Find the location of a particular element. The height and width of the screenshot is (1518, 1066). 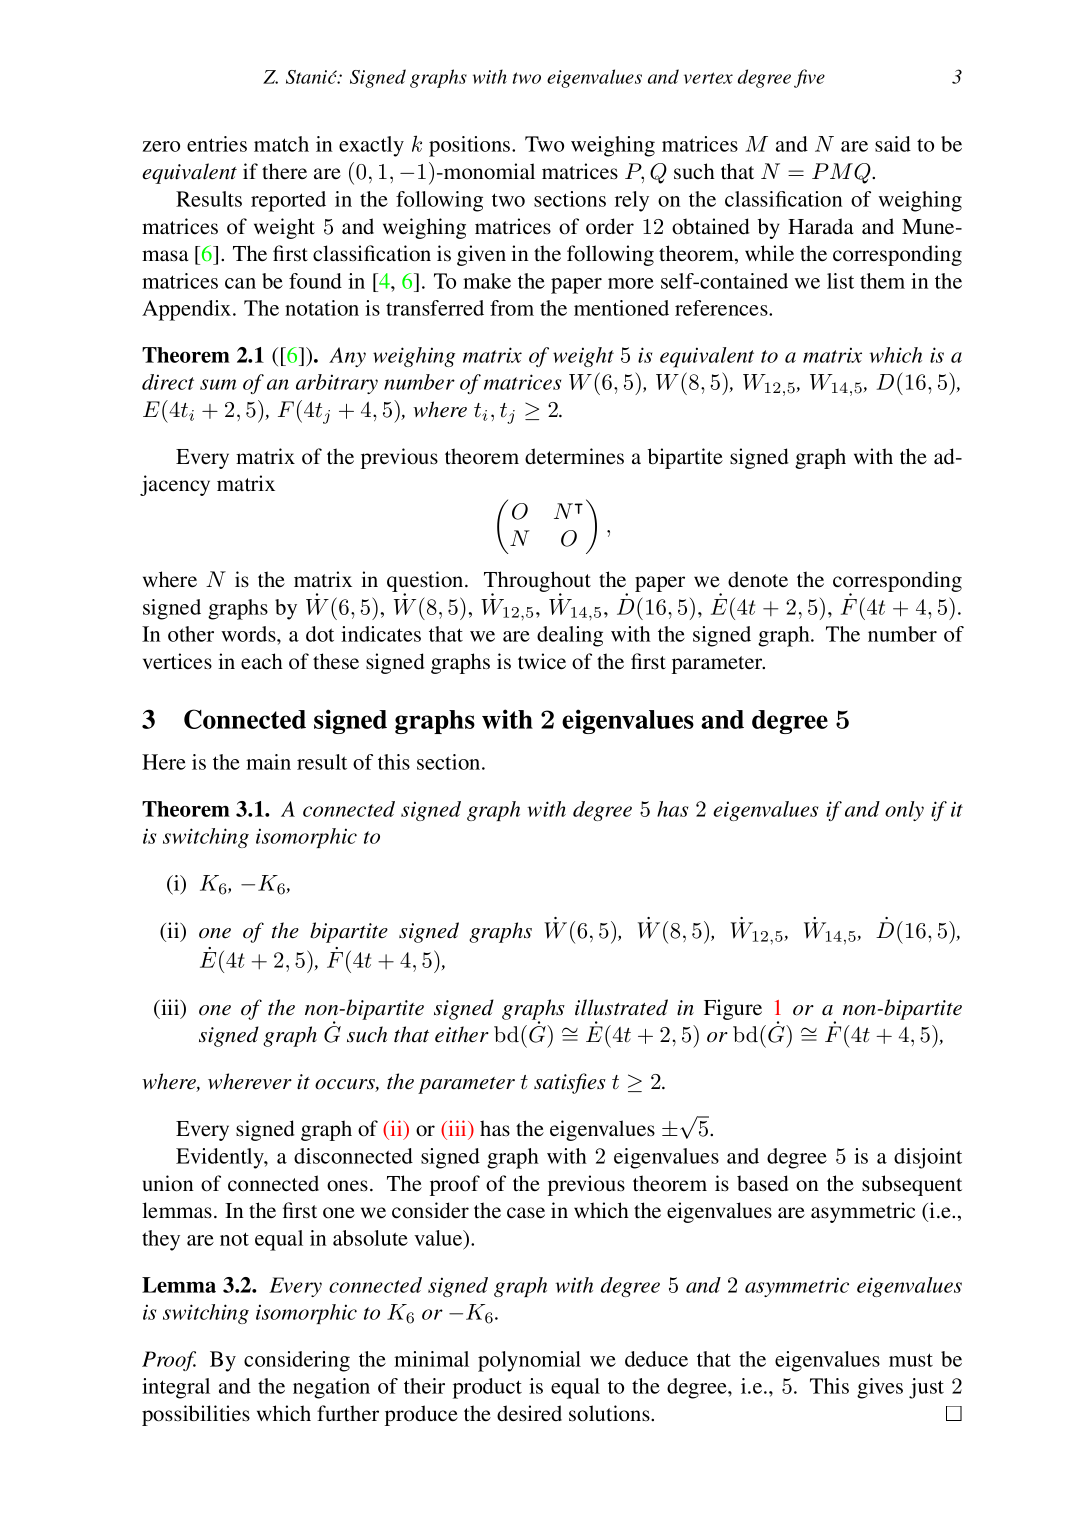

polynomial is located at coordinates (529, 1361).
